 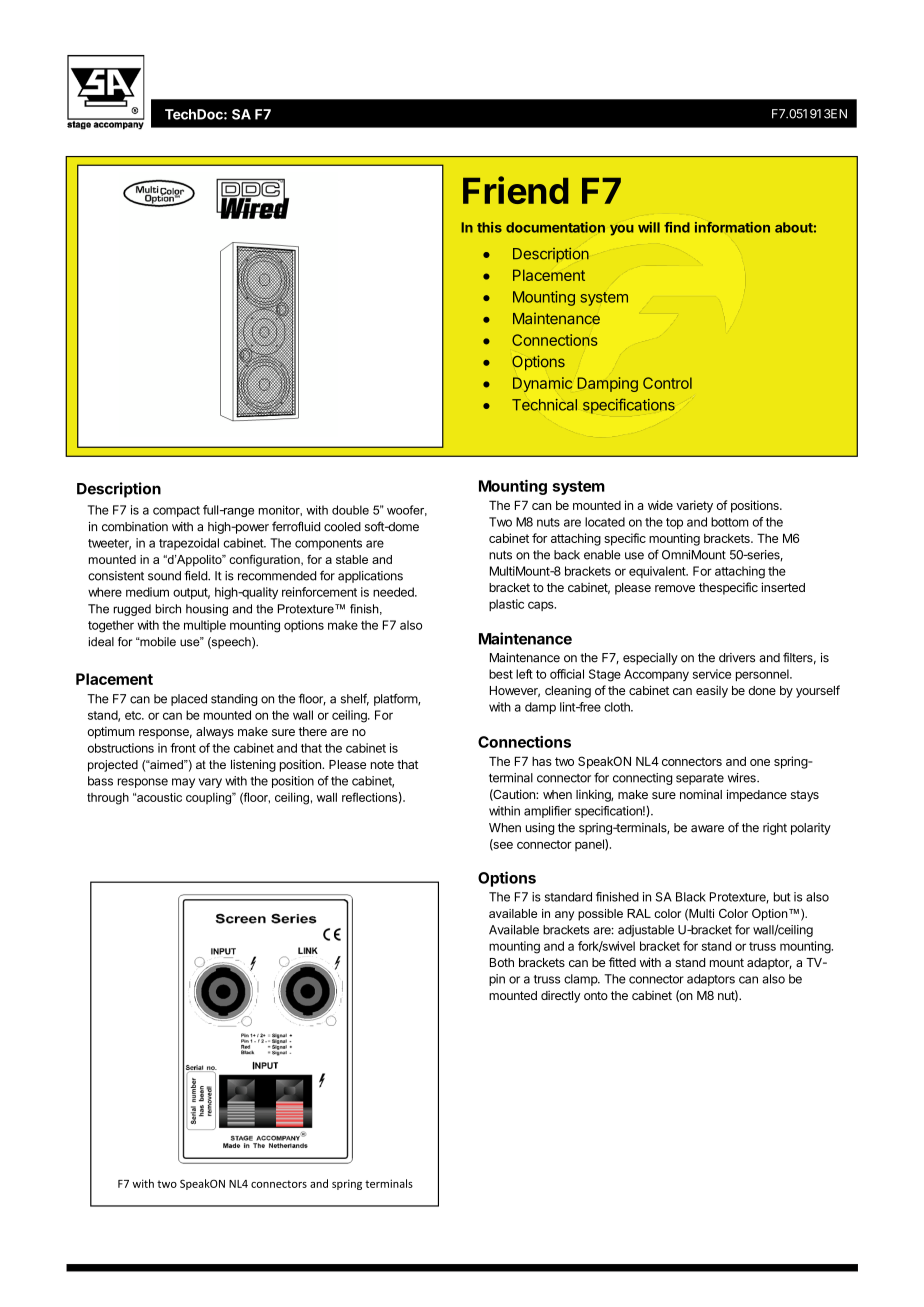 What do you see at coordinates (515, 190) in the image?
I see `Friend` at bounding box center [515, 190].
